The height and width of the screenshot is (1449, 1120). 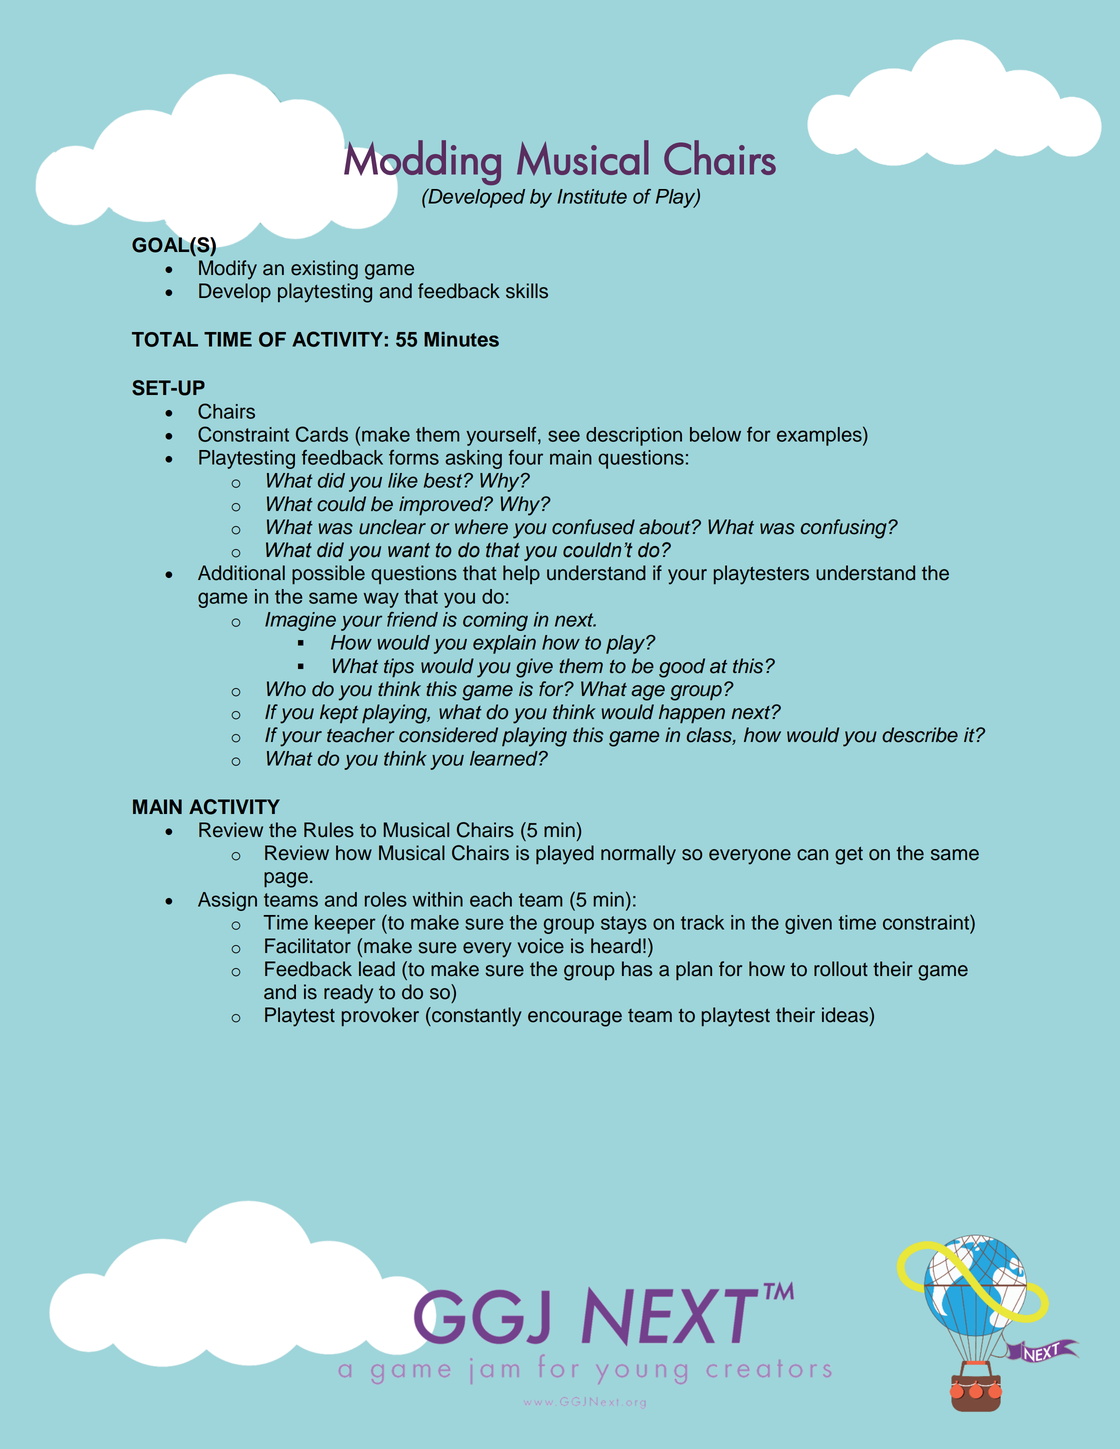 I want to click on normally, so click(x=638, y=855).
